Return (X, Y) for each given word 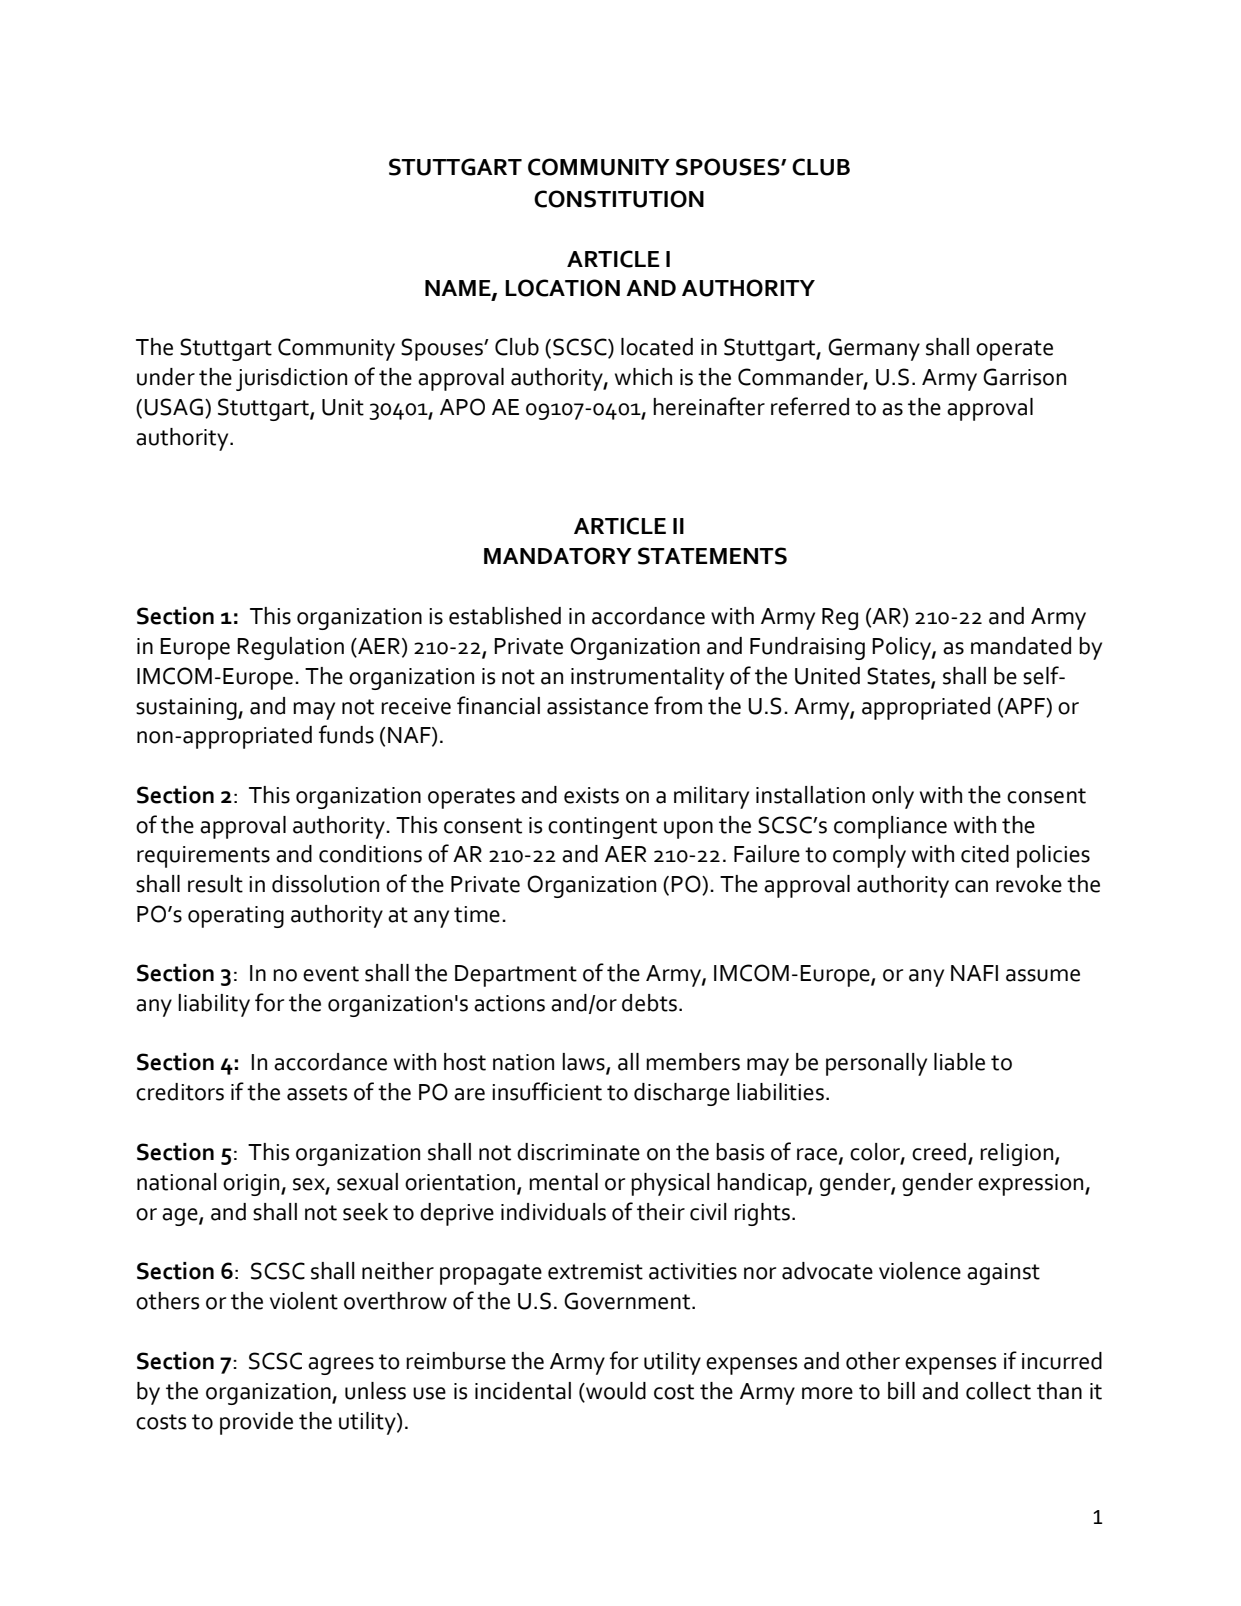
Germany (874, 349)
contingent (602, 828)
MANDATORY (558, 556)
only (893, 797)
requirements (203, 857)
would (615, 1392)
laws (584, 1063)
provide (256, 1423)
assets (317, 1093)
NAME (459, 289)
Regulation (290, 648)
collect (998, 1391)
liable (959, 1062)
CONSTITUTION (619, 199)
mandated (1021, 646)
